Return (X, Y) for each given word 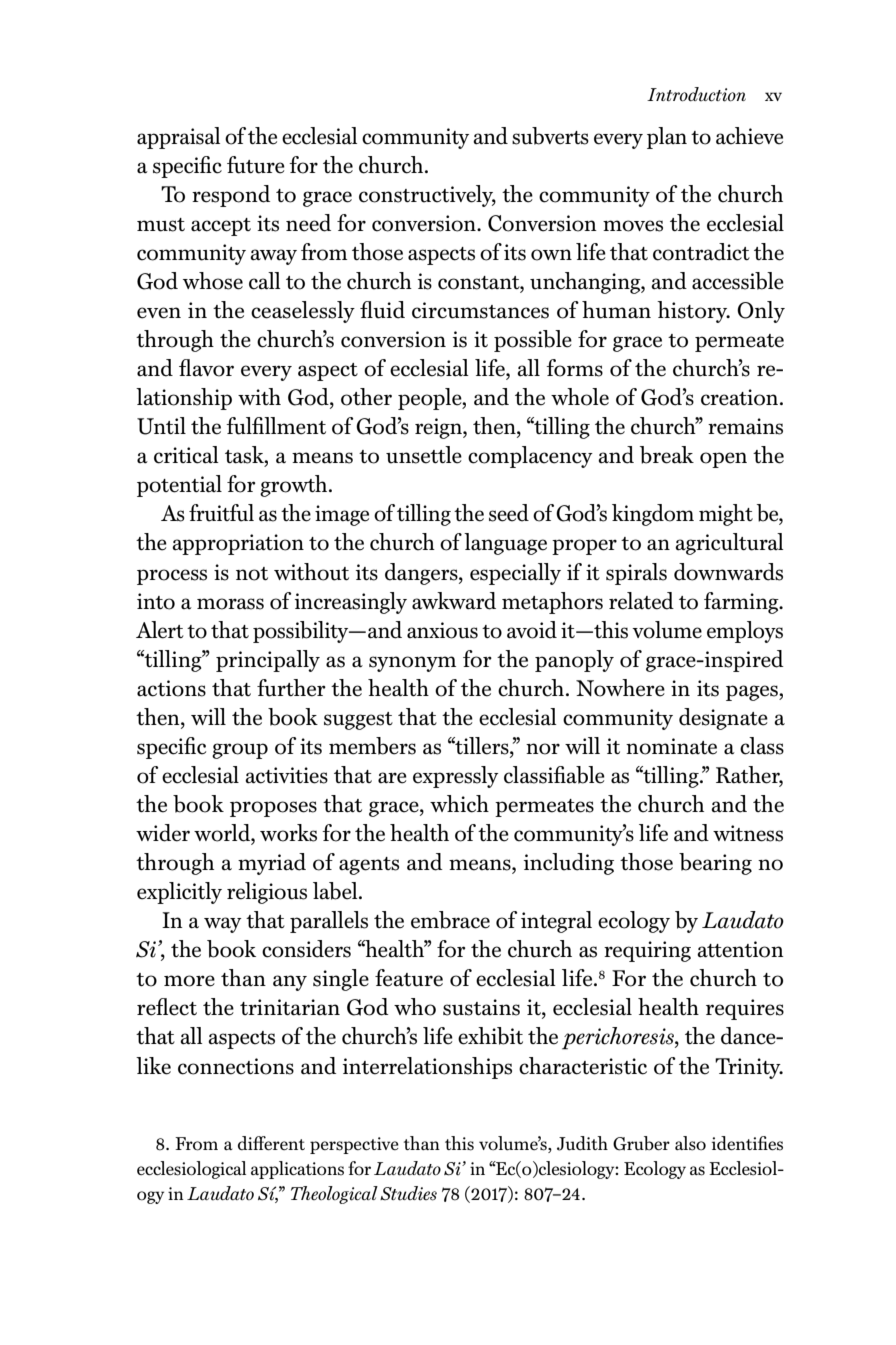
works (288, 833)
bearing (715, 864)
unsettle (424, 455)
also (690, 1143)
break (667, 455)
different (271, 1143)
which (459, 804)
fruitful (221, 513)
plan (667, 138)
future (256, 165)
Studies (408, 1193)
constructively (427, 196)
